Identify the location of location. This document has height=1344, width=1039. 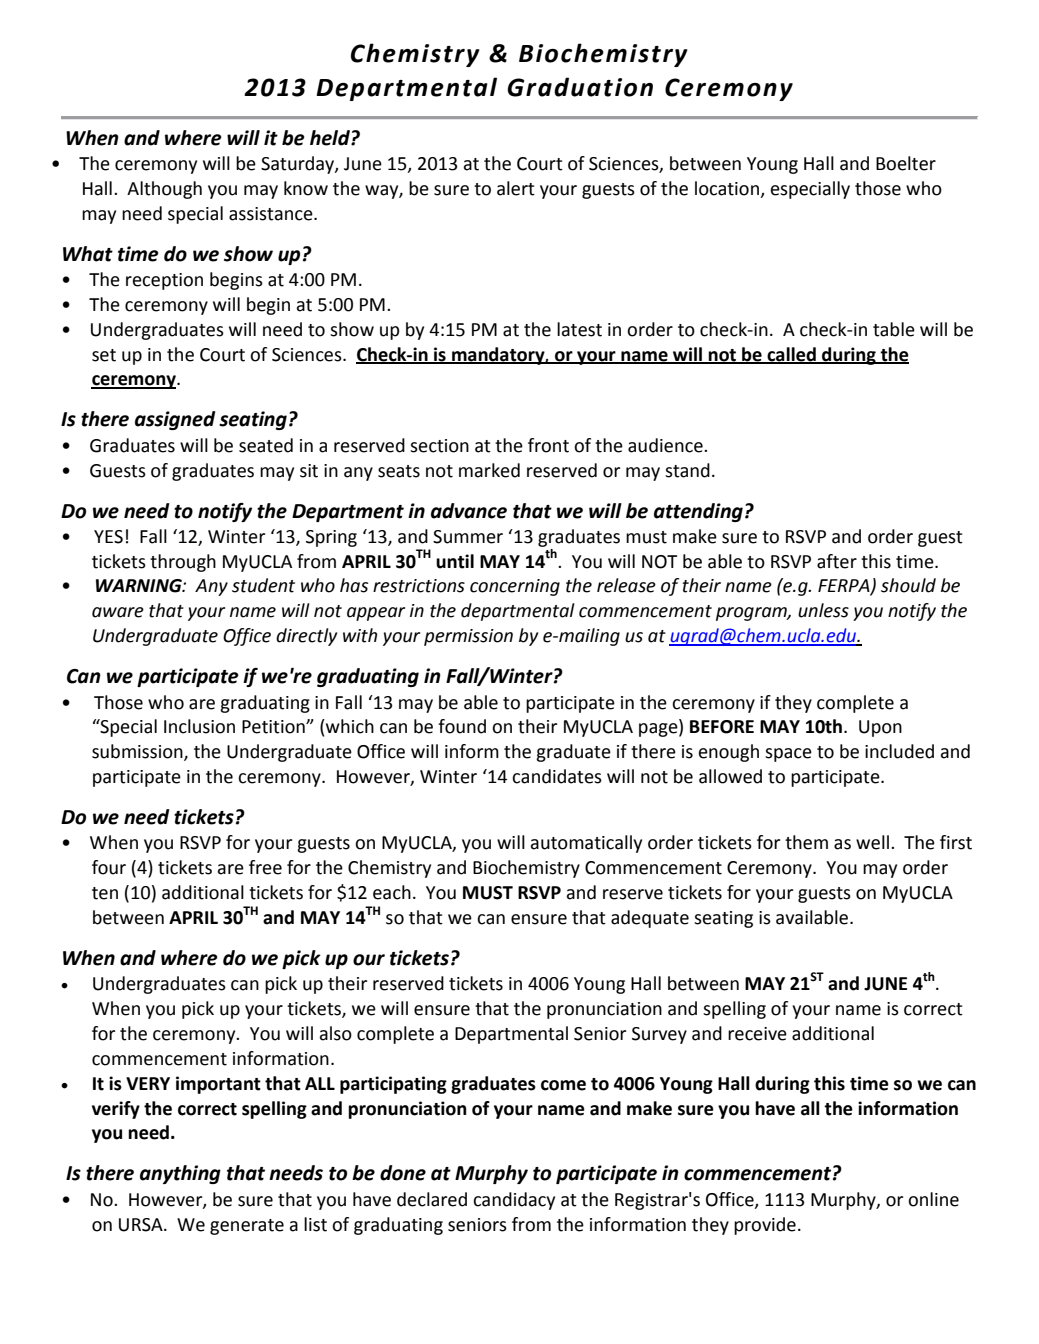
(727, 188).
